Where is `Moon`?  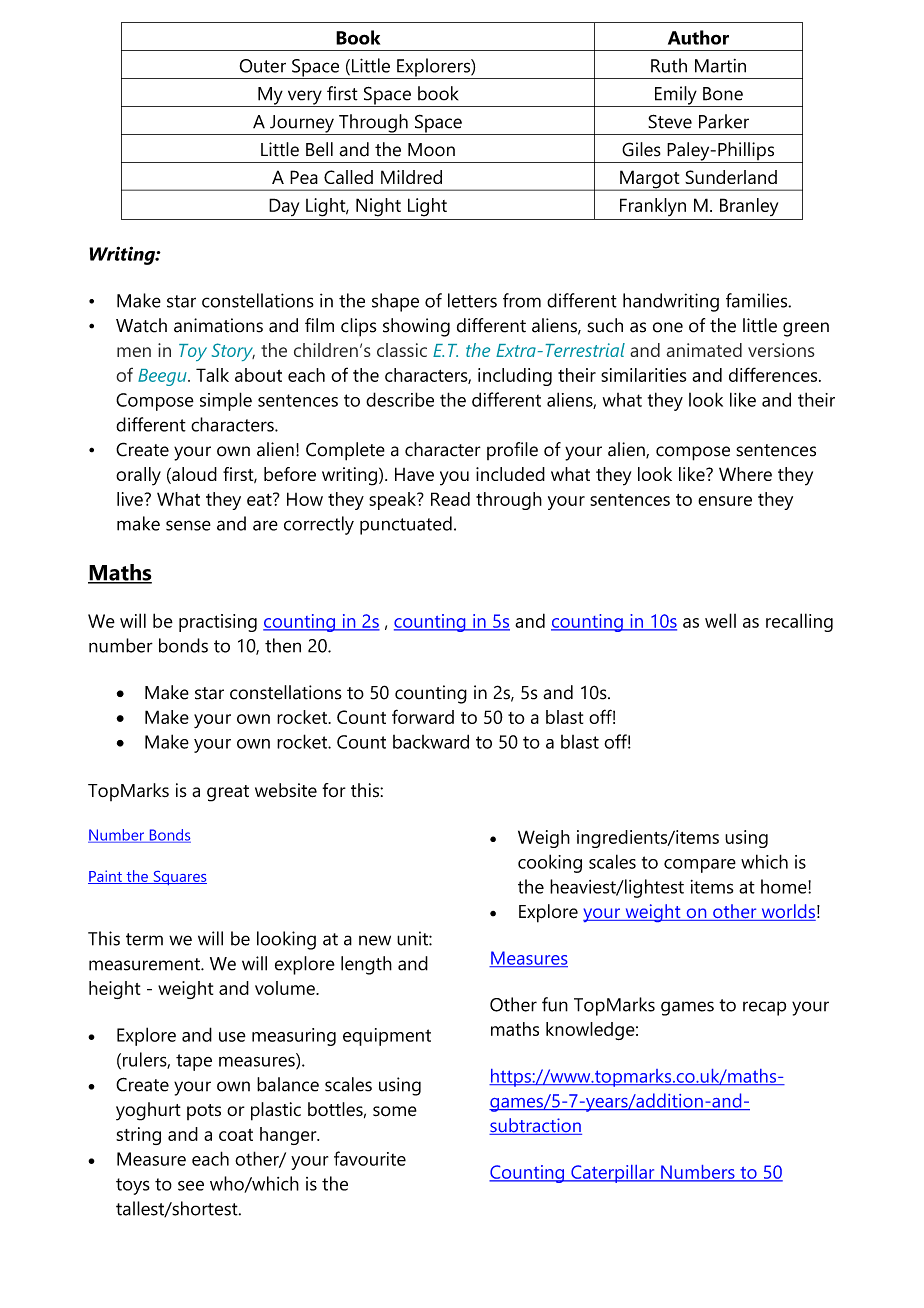
Moon is located at coordinates (431, 150).
